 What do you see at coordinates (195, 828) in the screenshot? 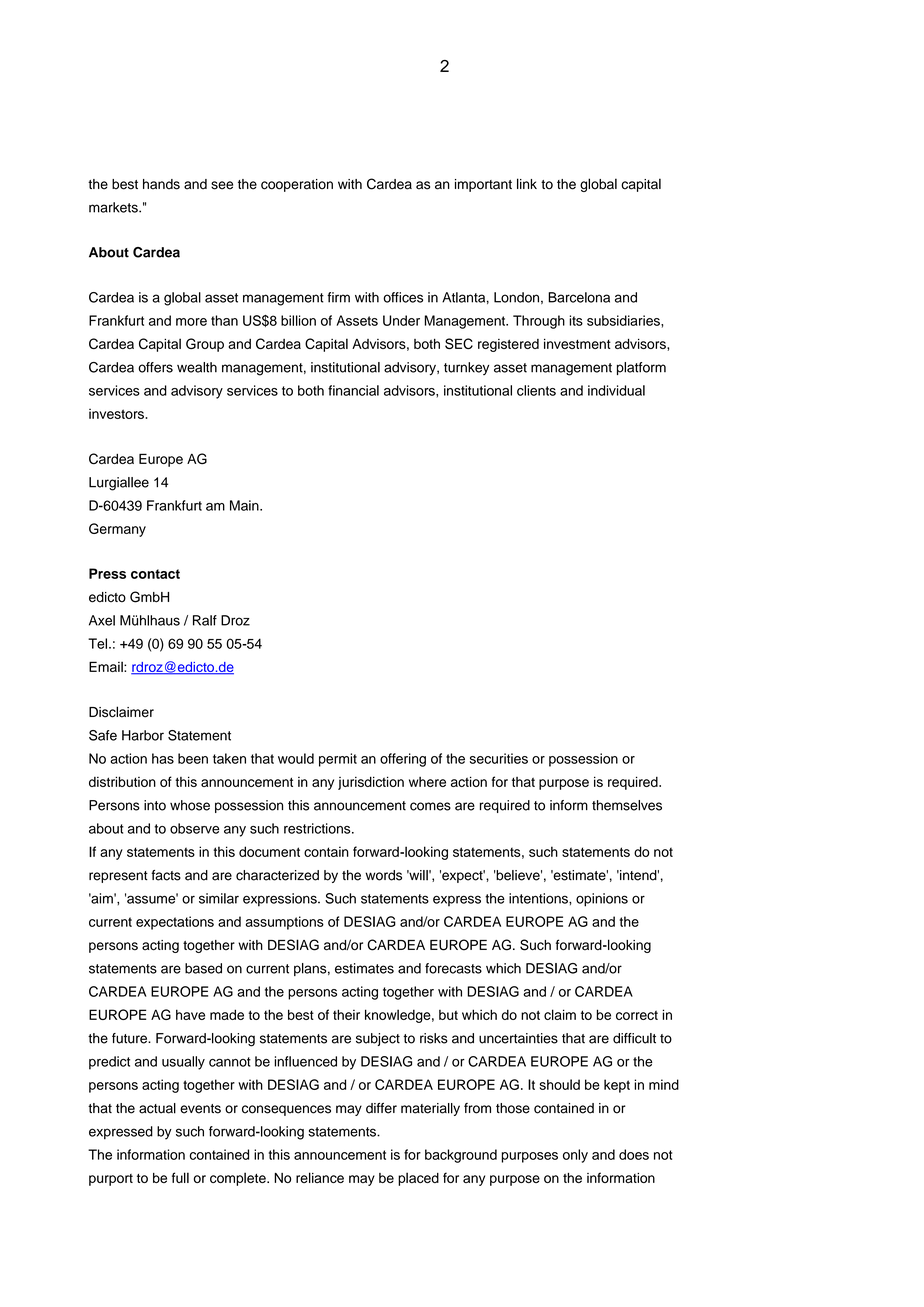
I see `observe` at bounding box center [195, 828].
